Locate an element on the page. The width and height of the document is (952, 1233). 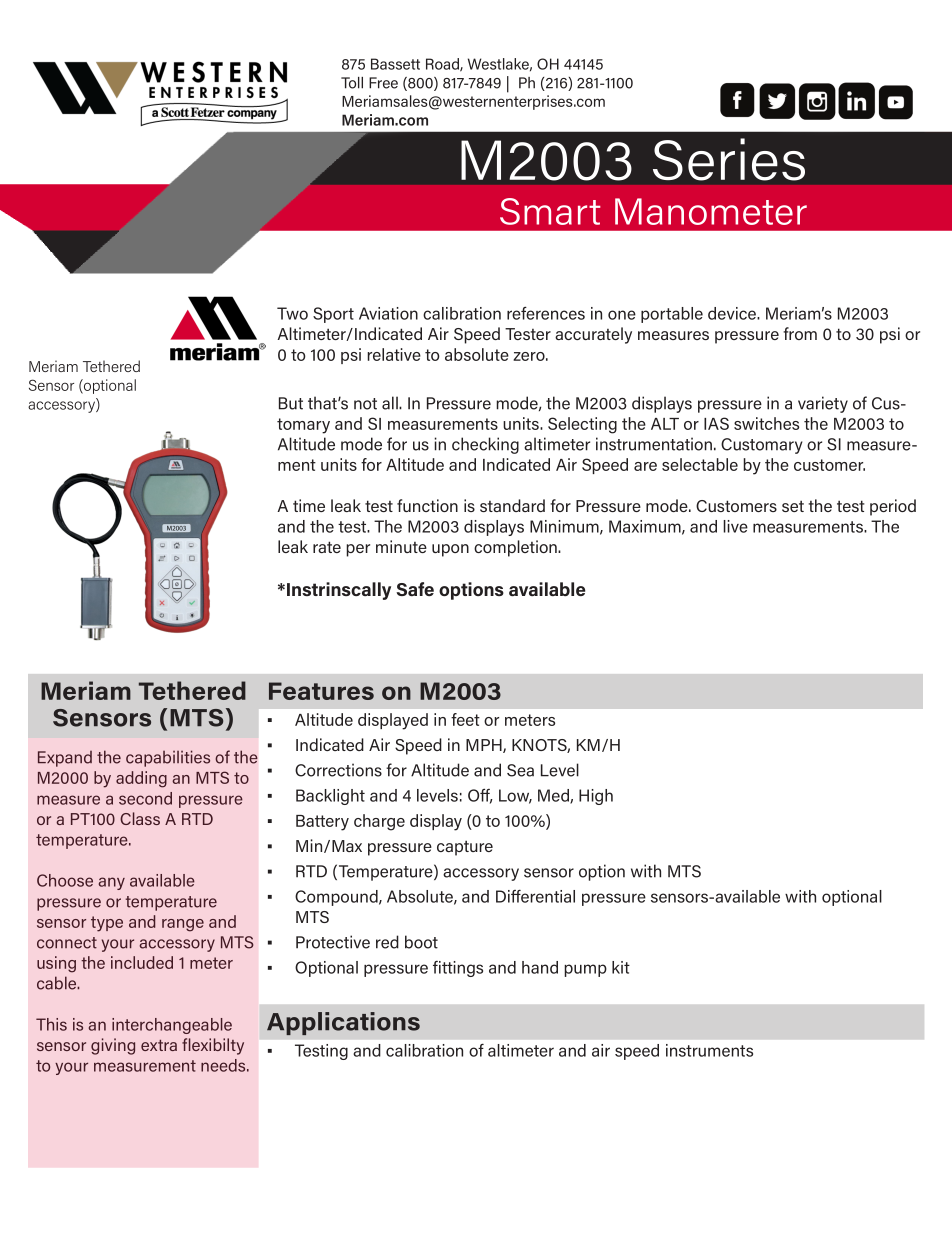
Two is located at coordinates (292, 313).
